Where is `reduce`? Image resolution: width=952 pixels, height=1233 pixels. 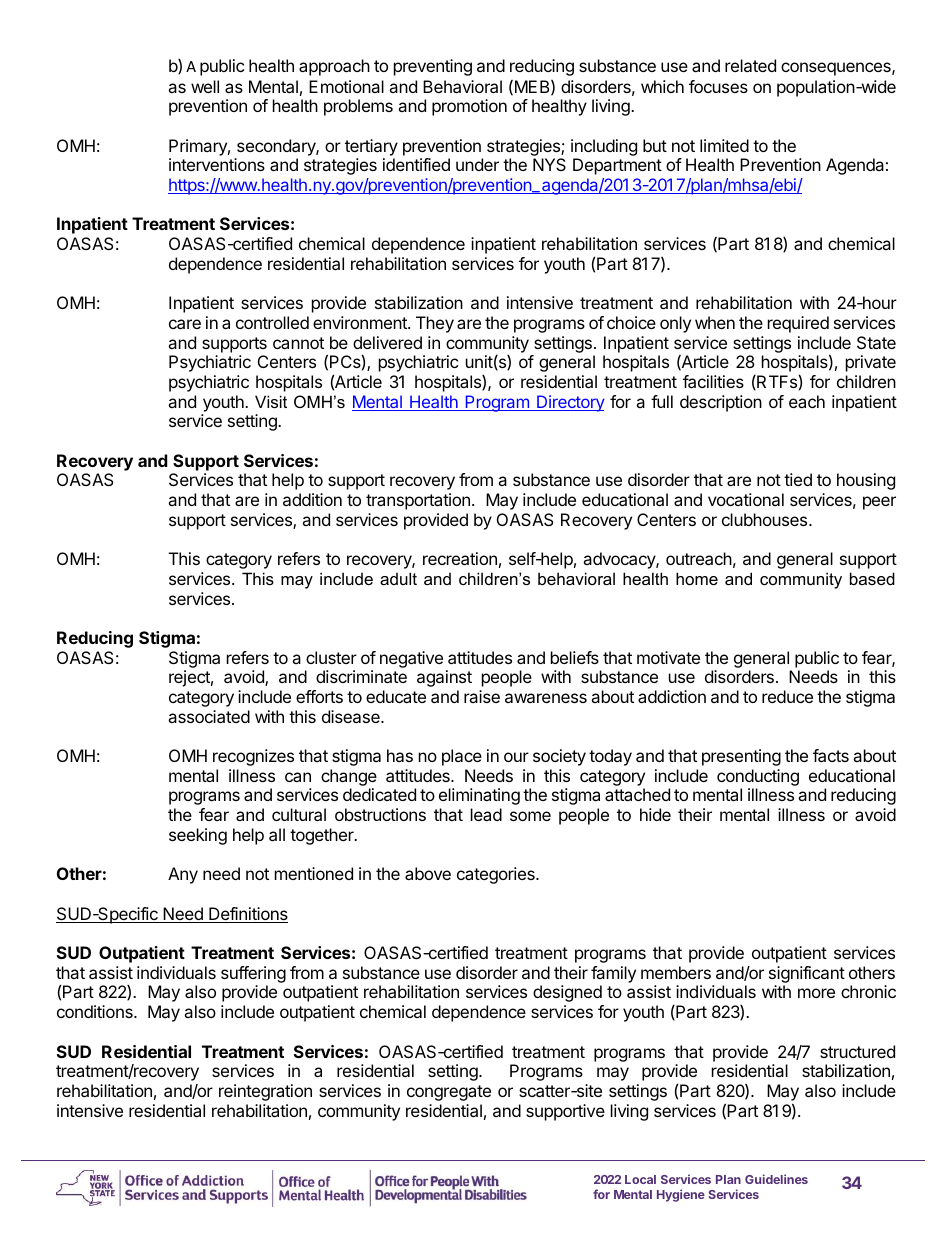 reduce is located at coordinates (787, 696).
